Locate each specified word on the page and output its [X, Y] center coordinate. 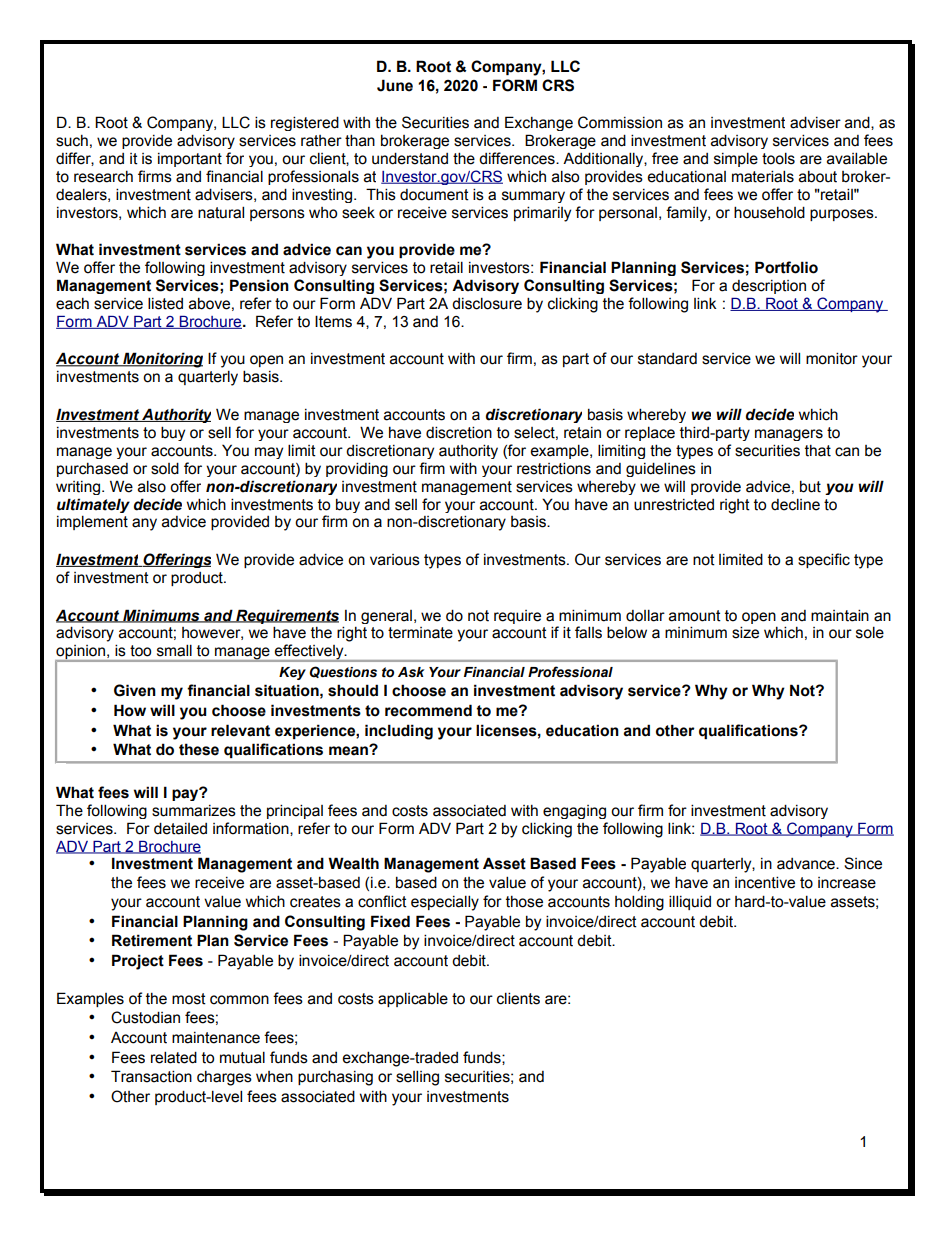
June [395, 85]
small [174, 650]
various [395, 560]
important [190, 160]
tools [778, 158]
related [174, 1057]
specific [824, 560]
